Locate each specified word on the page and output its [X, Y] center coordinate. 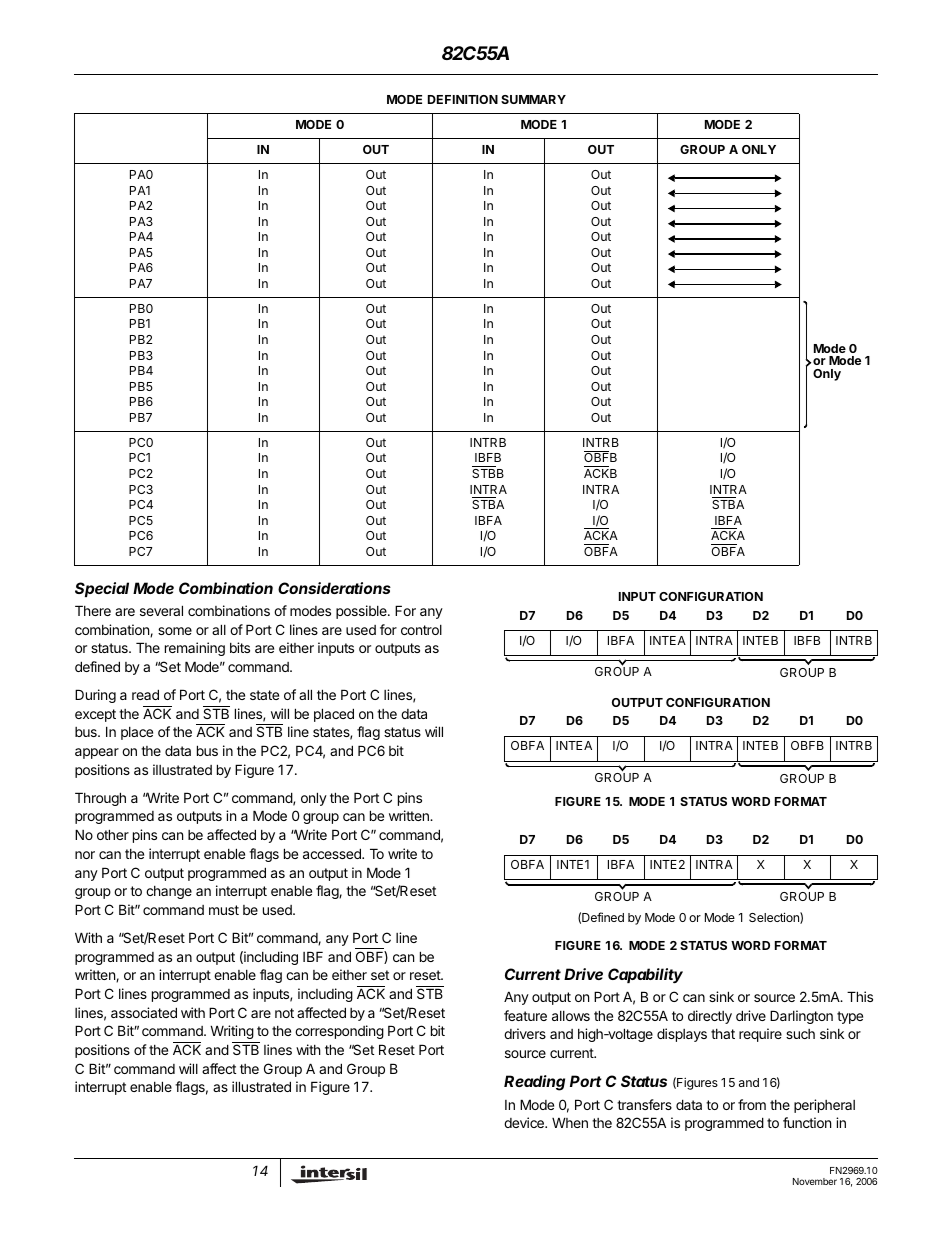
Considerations [334, 588]
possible [362, 612]
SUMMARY [533, 99]
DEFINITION [463, 99]
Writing [232, 1032]
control [421, 630]
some [175, 631]
